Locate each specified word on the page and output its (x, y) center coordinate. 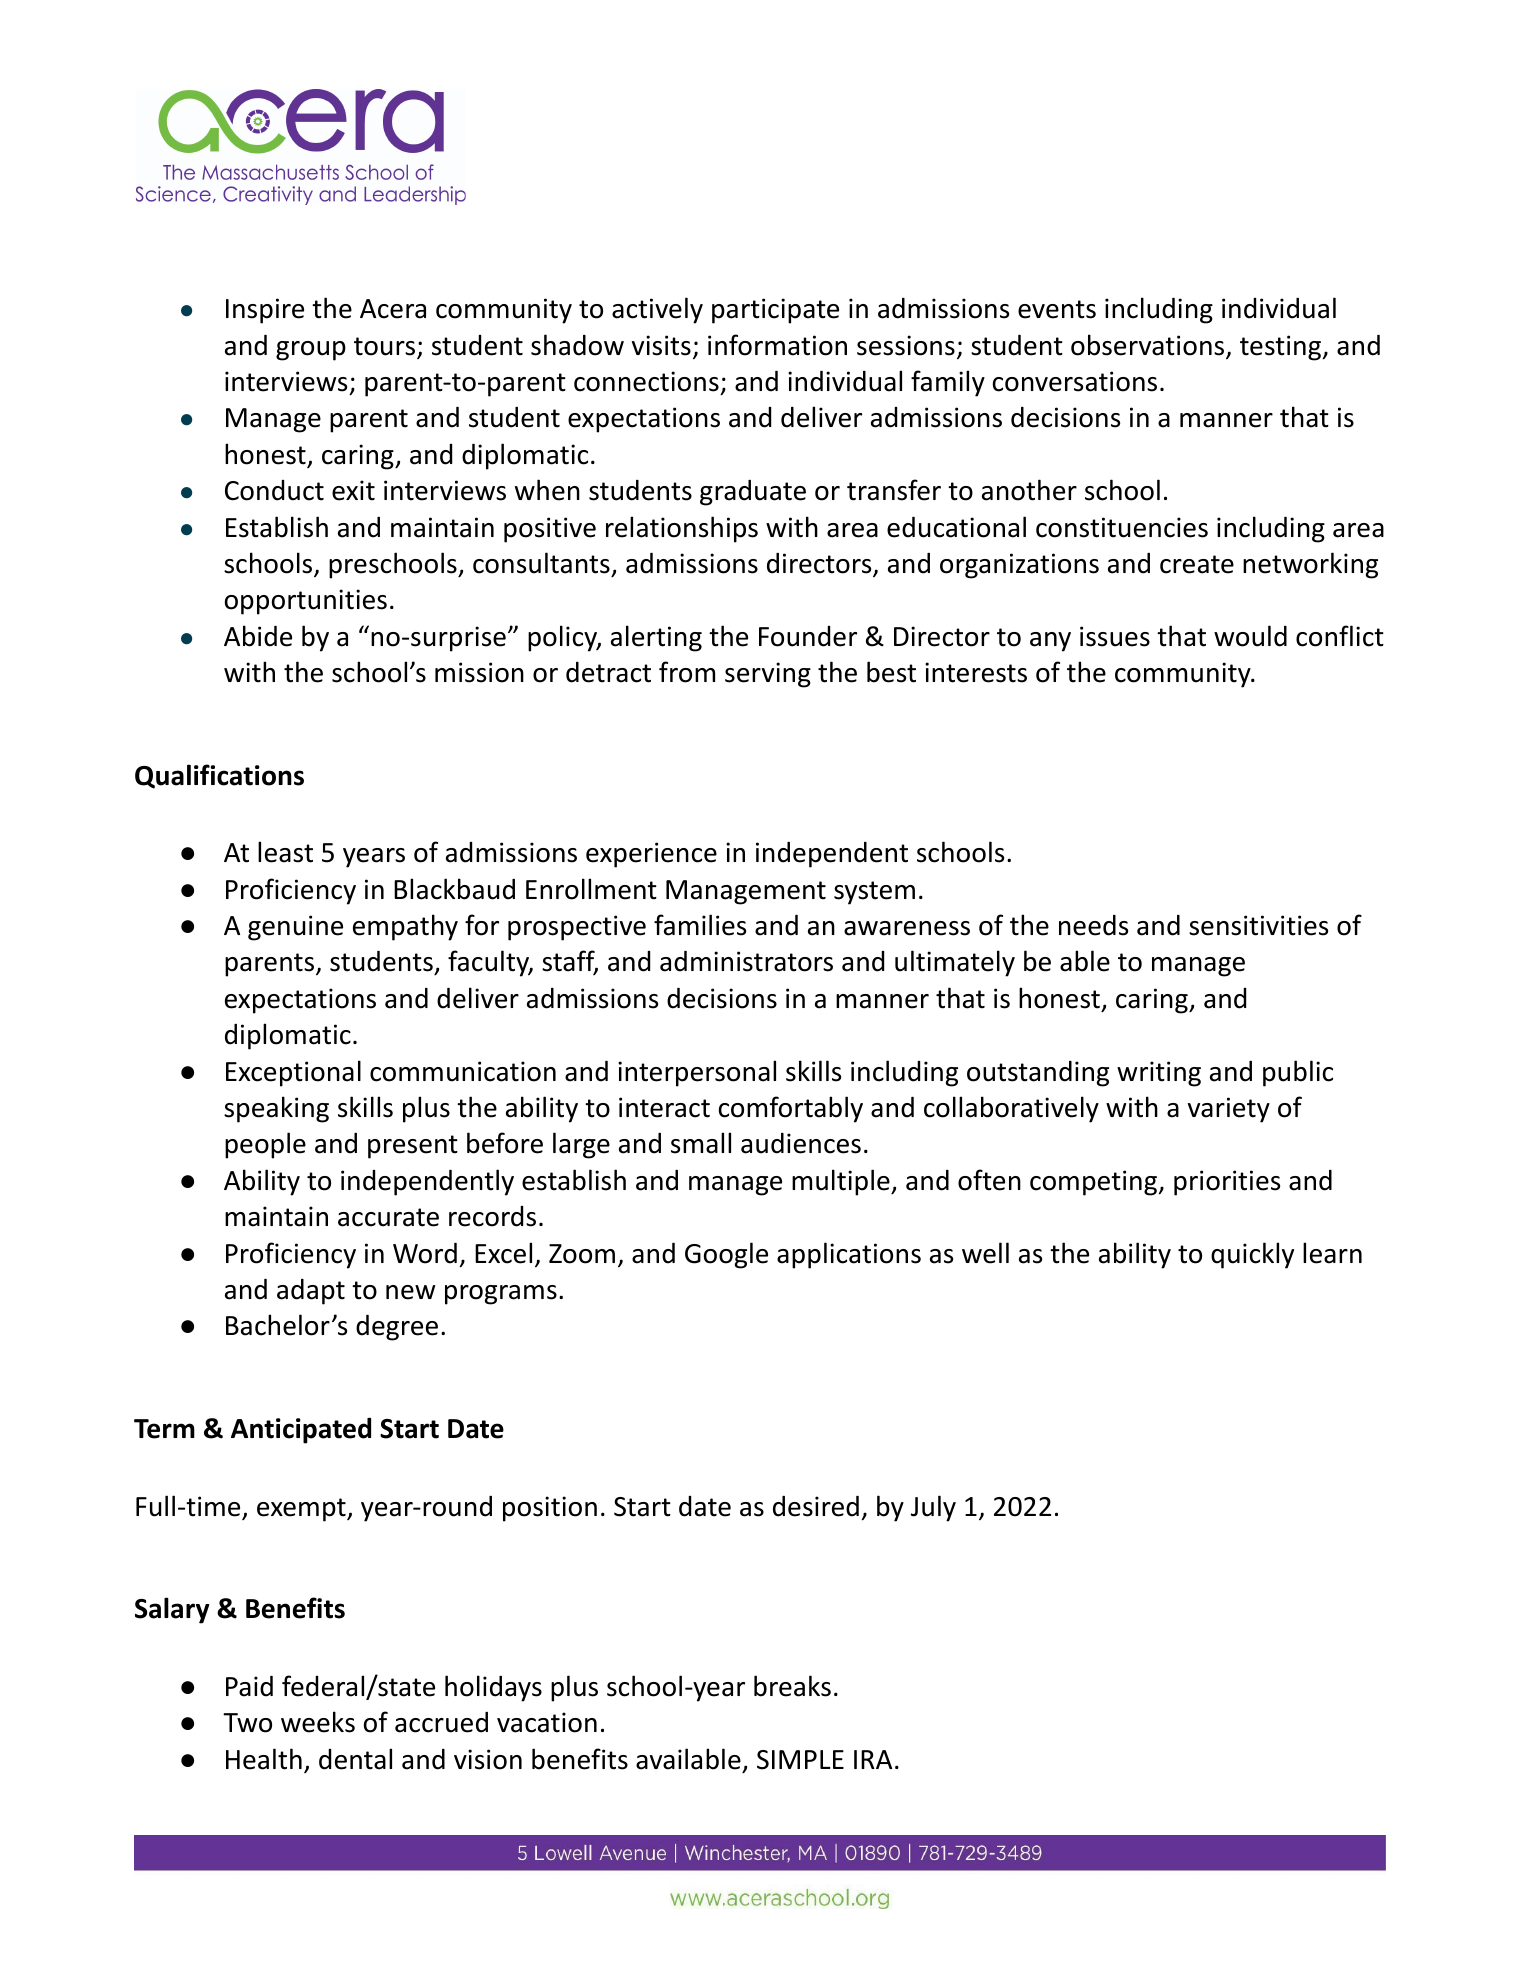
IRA (873, 1759)
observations (1149, 346)
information (777, 345)
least (285, 852)
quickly (1252, 1255)
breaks (792, 1686)
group (311, 351)
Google (726, 1255)
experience (651, 855)
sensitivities (1258, 925)
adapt (311, 1292)
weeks (318, 1722)
